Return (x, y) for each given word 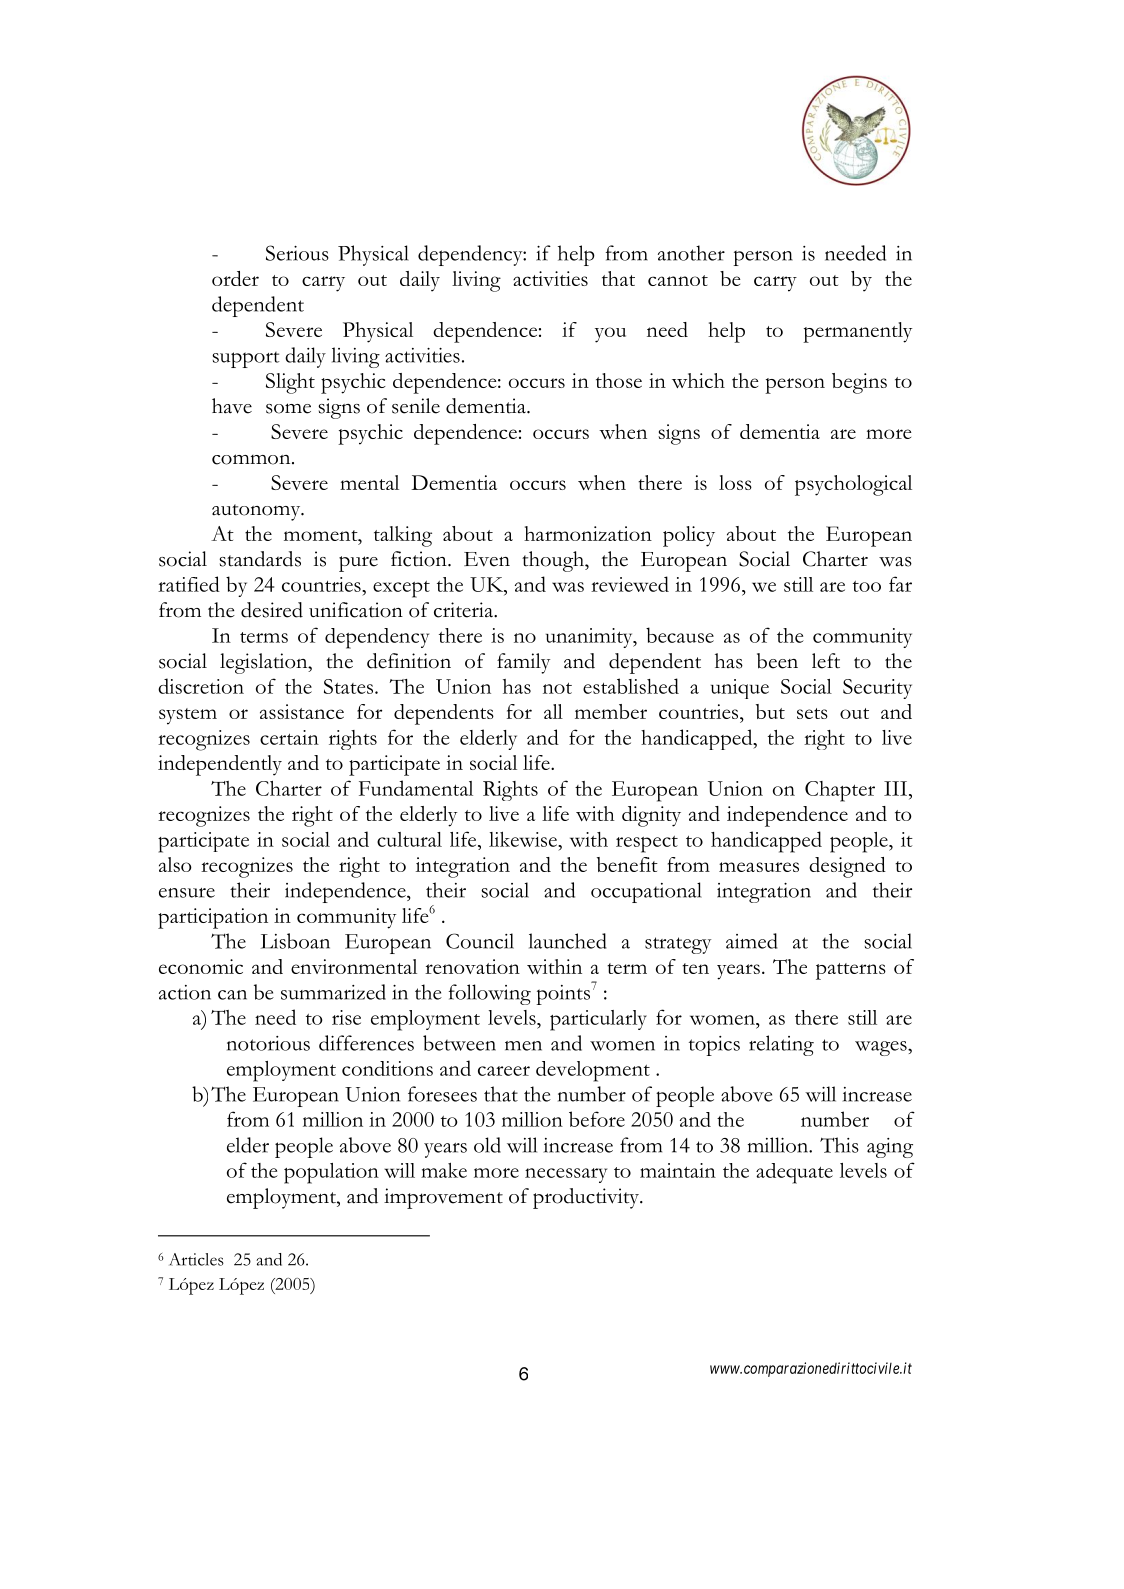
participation (213, 918)
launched (568, 941)
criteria (465, 610)
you (610, 335)
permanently (857, 332)
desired (272, 610)
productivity (587, 1198)
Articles (197, 1259)
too (867, 586)
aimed (752, 941)
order (235, 278)
